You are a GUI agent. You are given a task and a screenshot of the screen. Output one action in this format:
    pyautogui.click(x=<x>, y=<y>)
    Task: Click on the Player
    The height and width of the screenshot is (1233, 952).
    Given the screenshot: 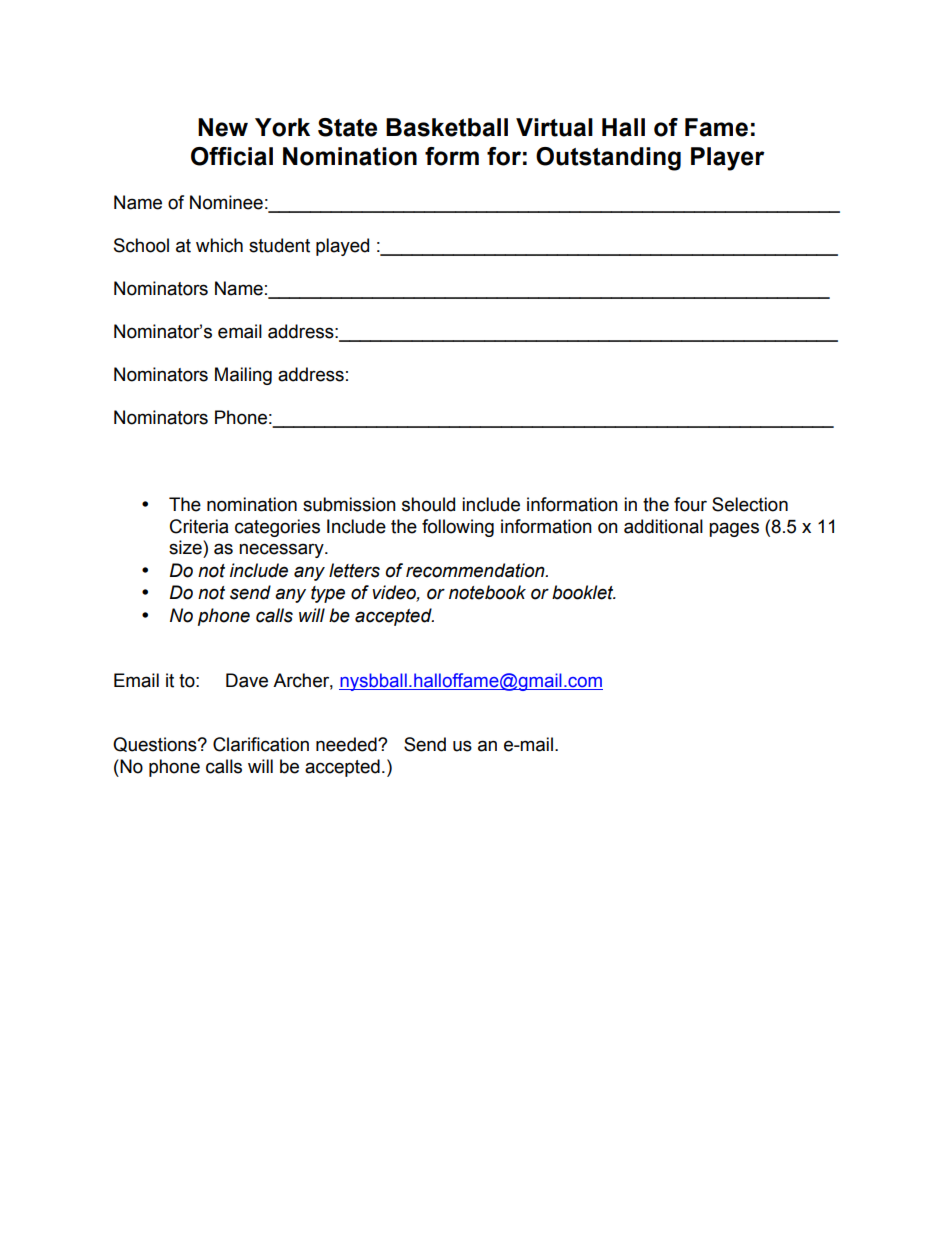 What is the action you would take?
    pyautogui.click(x=728, y=159)
